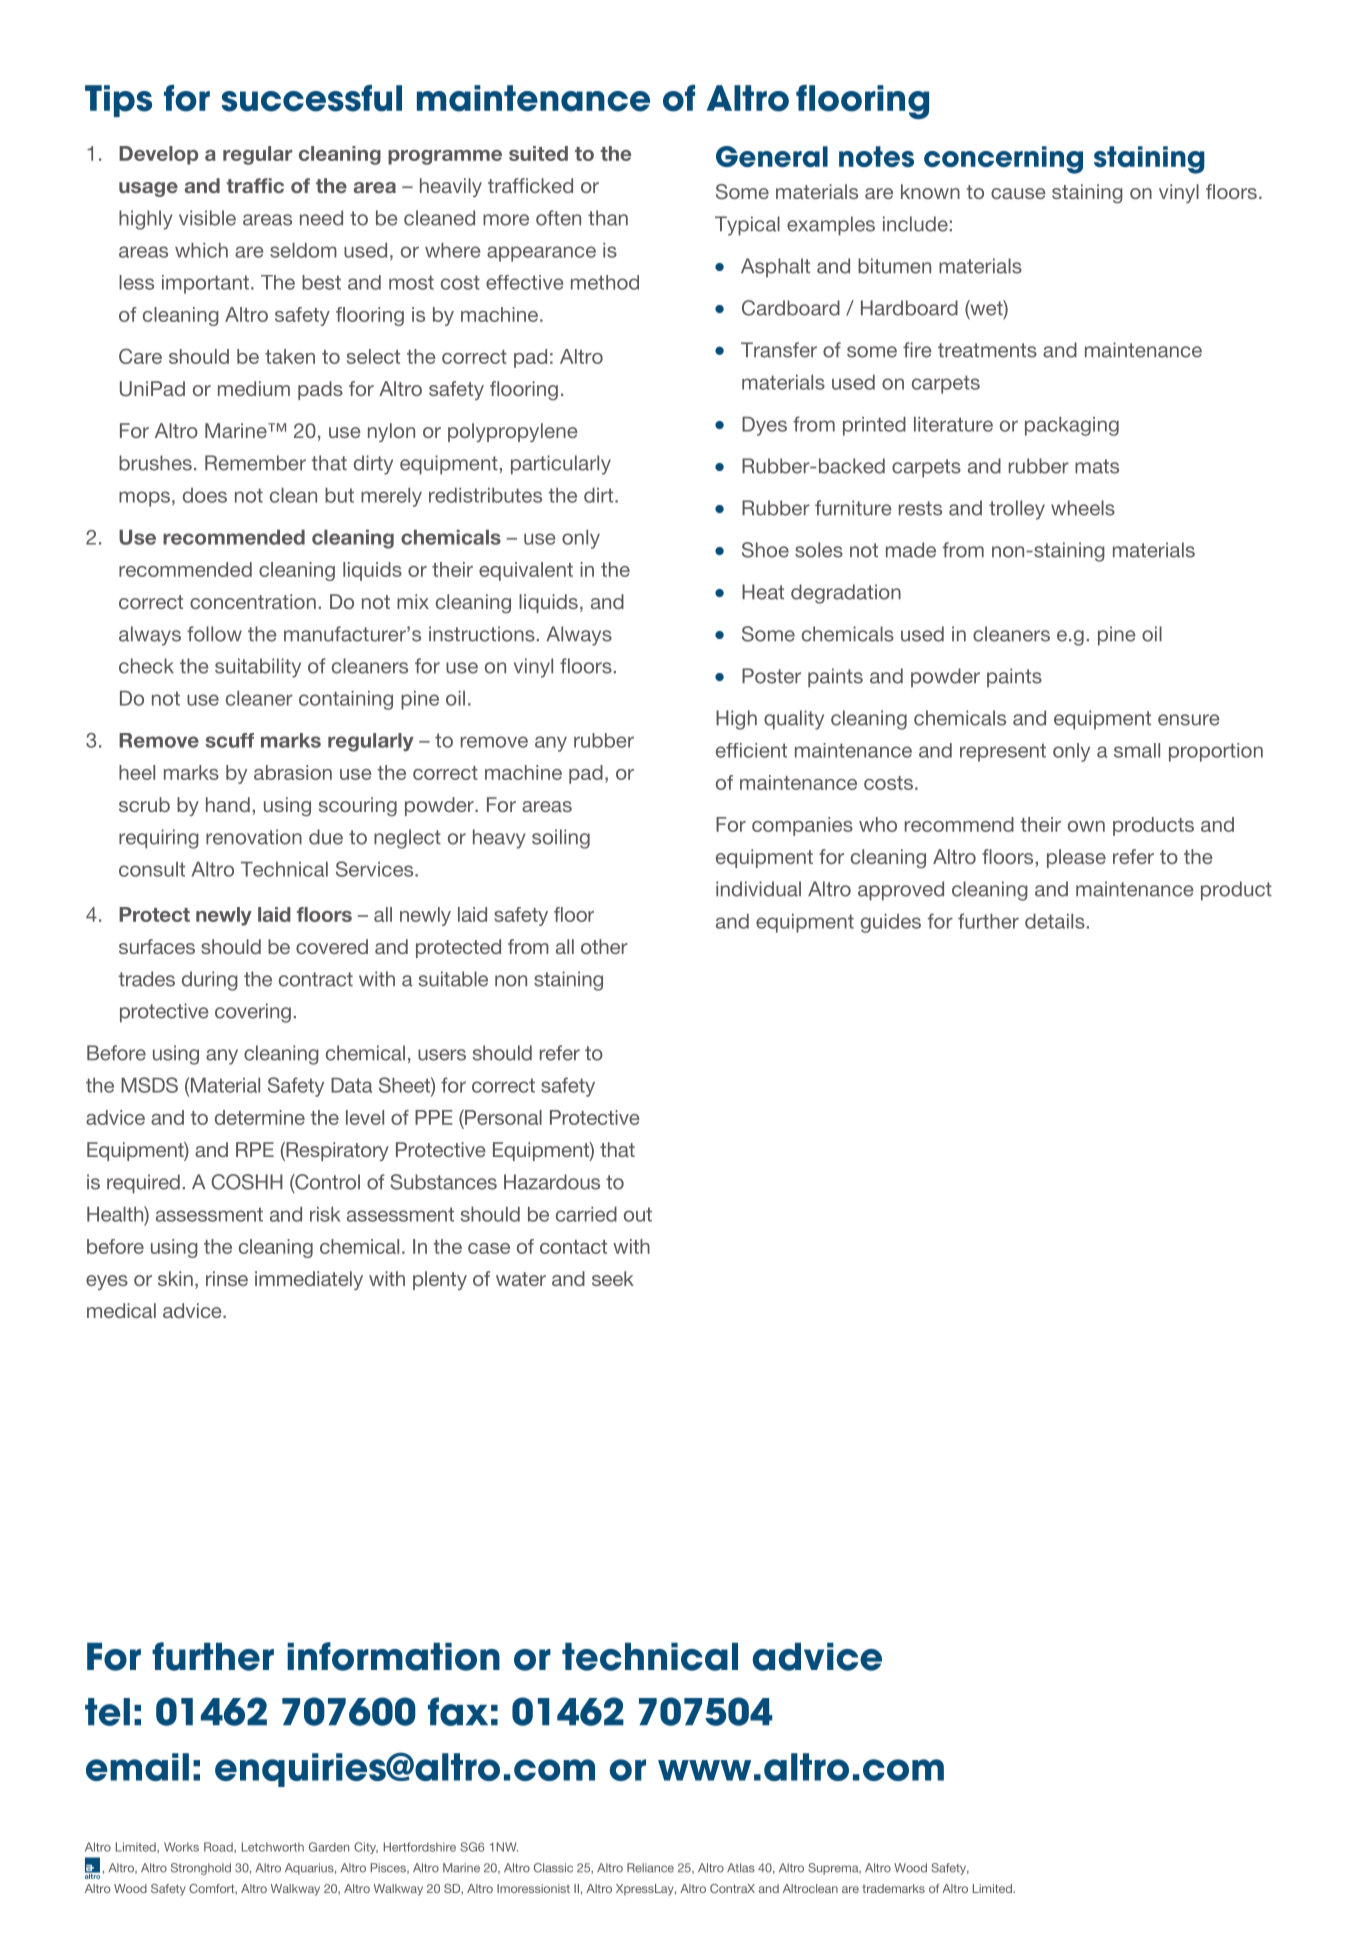 This page has height=1937, width=1369. I want to click on than, so click(608, 218).
